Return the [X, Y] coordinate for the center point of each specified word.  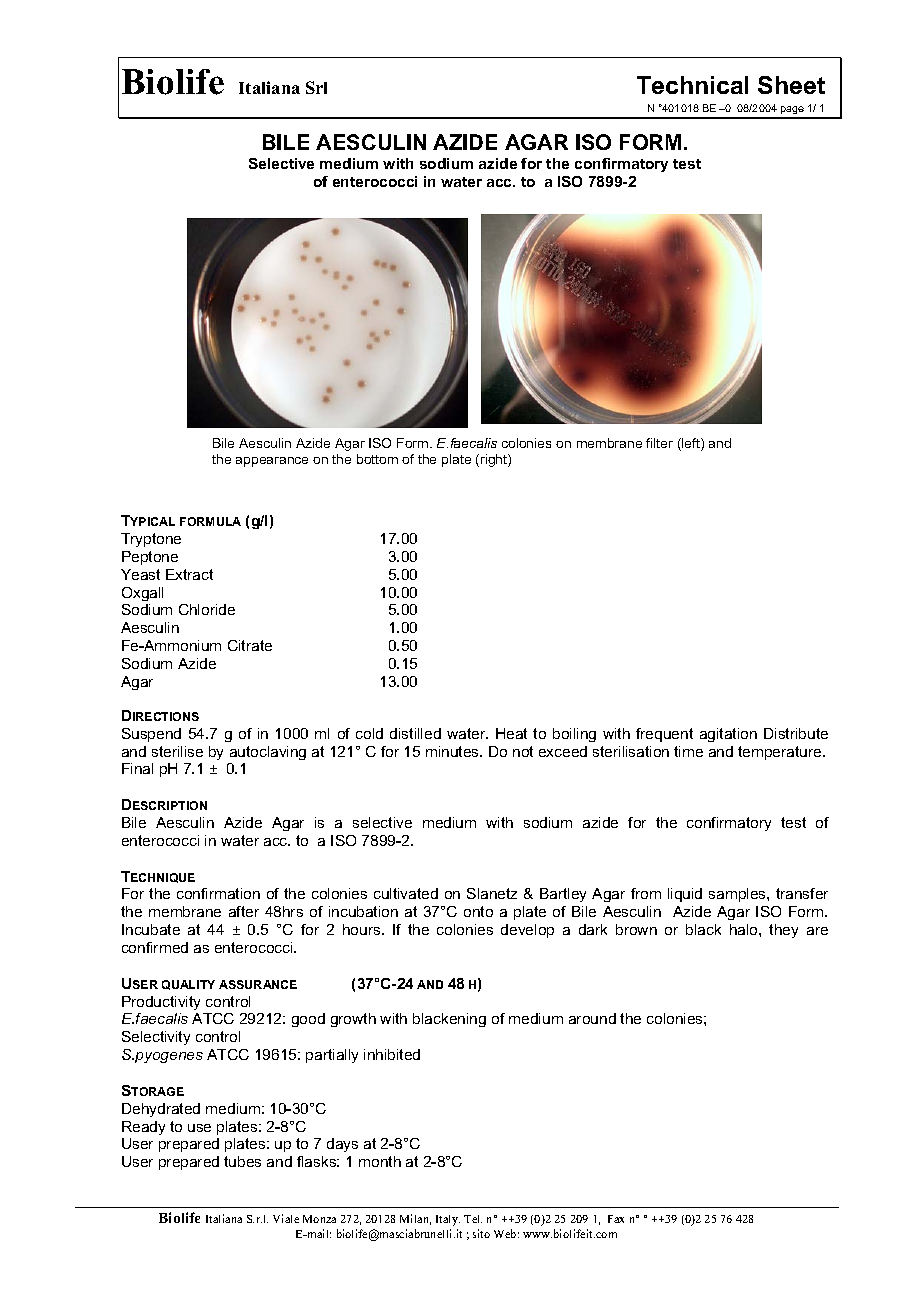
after [244, 911]
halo [745, 929]
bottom [377, 459]
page [792, 112]
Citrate [250, 645]
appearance [272, 462]
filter [659, 443]
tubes [242, 1161]
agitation [728, 735]
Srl [316, 87]
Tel [473, 1219]
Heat [511, 733]
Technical [692, 85]
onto [478, 911]
